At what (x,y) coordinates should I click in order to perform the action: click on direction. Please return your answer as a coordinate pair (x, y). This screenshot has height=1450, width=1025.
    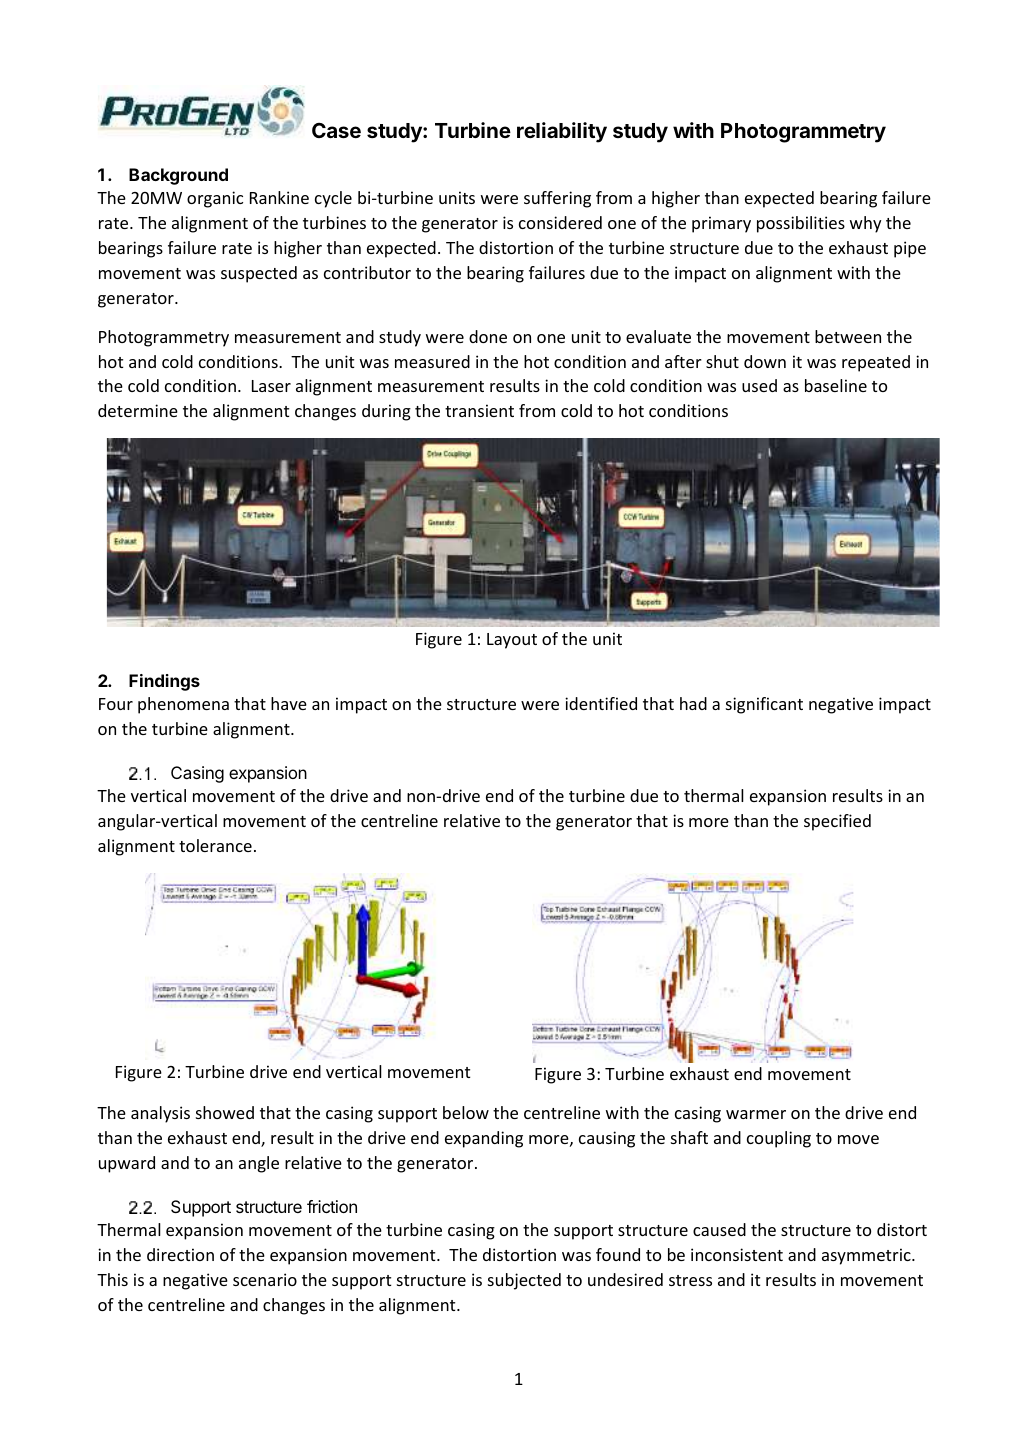
    Looking at the image, I should click on (180, 1254).
